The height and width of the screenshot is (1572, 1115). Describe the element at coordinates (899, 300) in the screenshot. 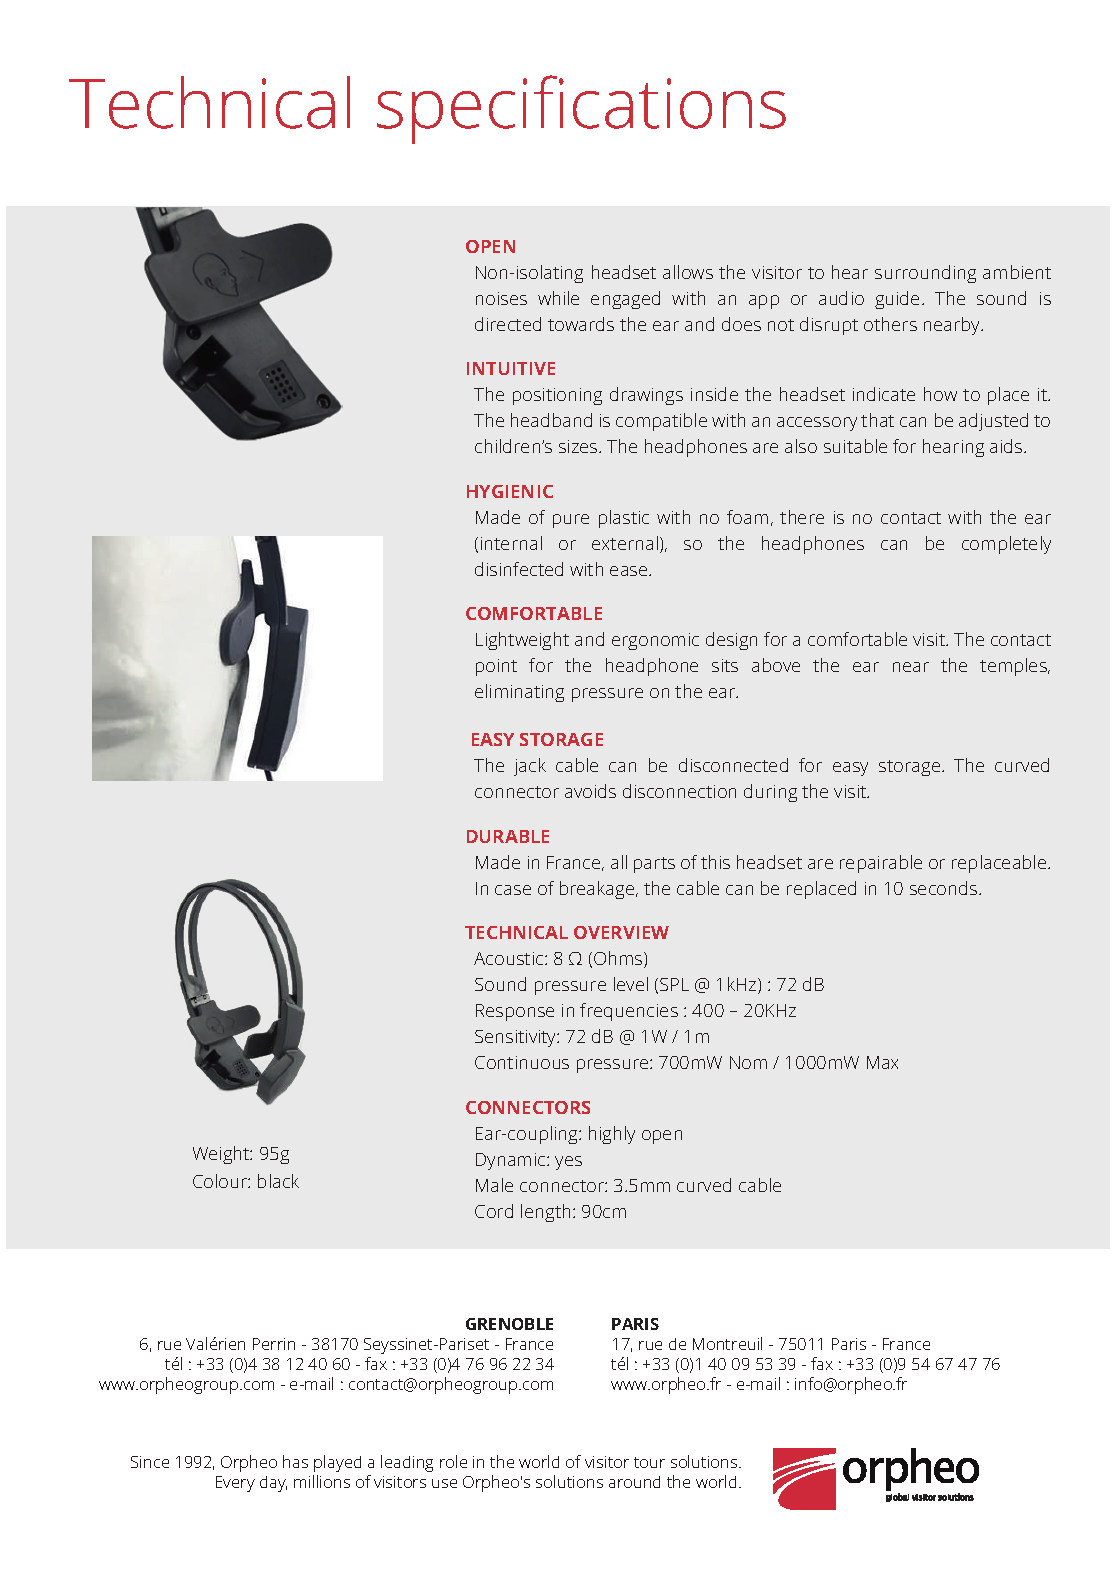

I see `guide` at that location.
